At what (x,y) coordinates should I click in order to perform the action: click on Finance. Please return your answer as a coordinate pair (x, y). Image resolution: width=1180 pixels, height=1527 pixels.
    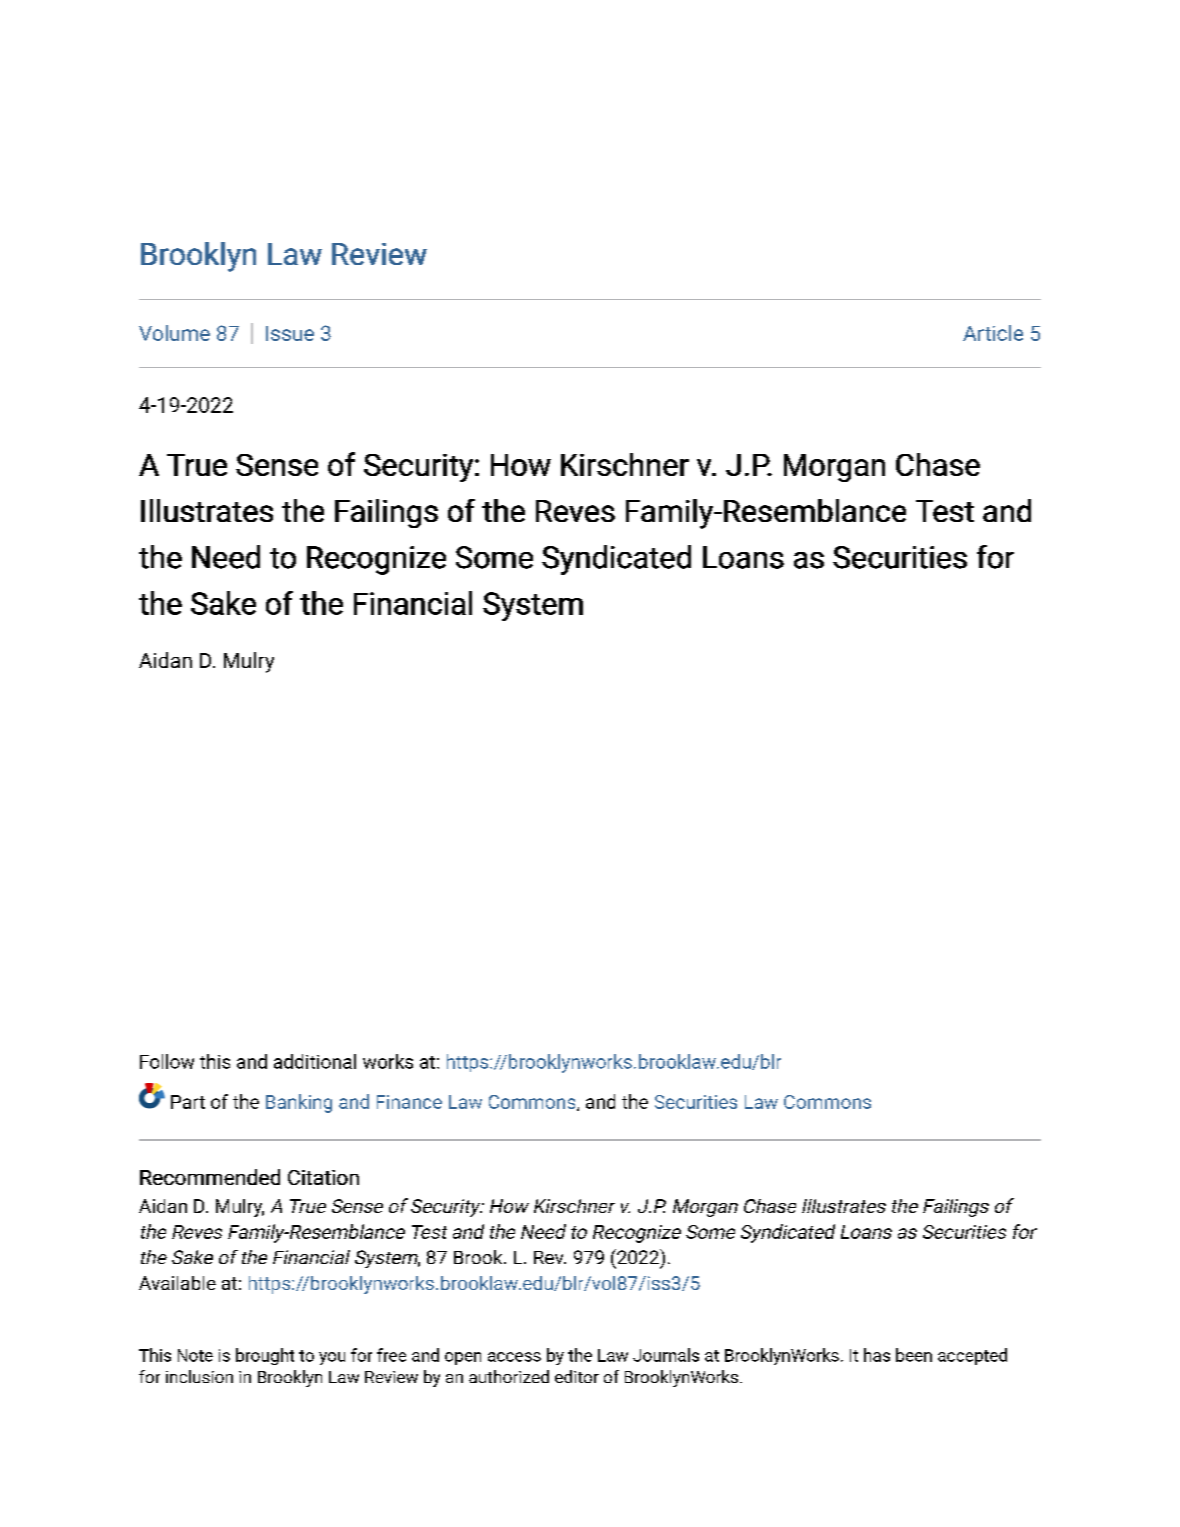
    Looking at the image, I should click on (409, 1102).
